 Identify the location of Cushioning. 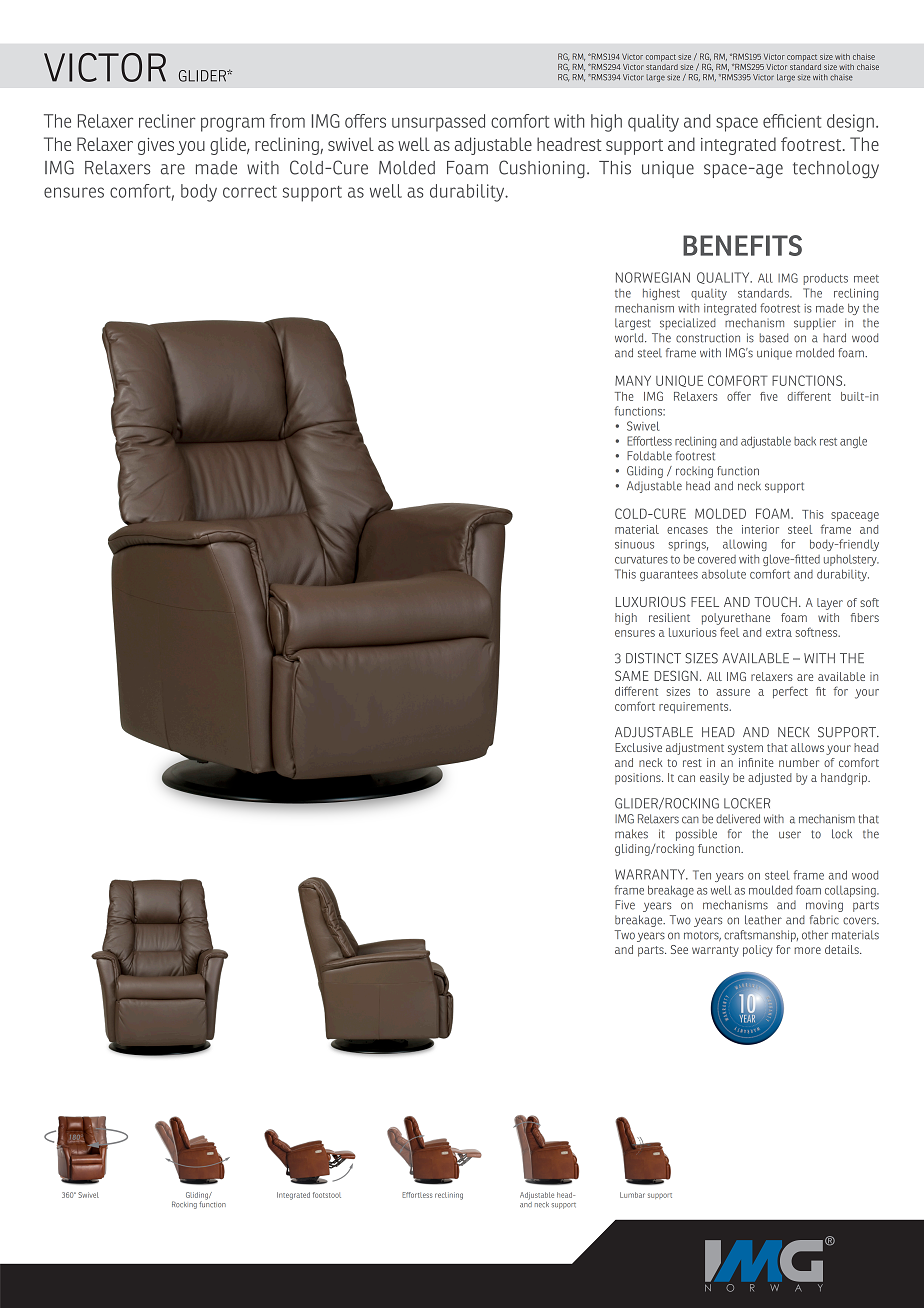
(542, 169).
